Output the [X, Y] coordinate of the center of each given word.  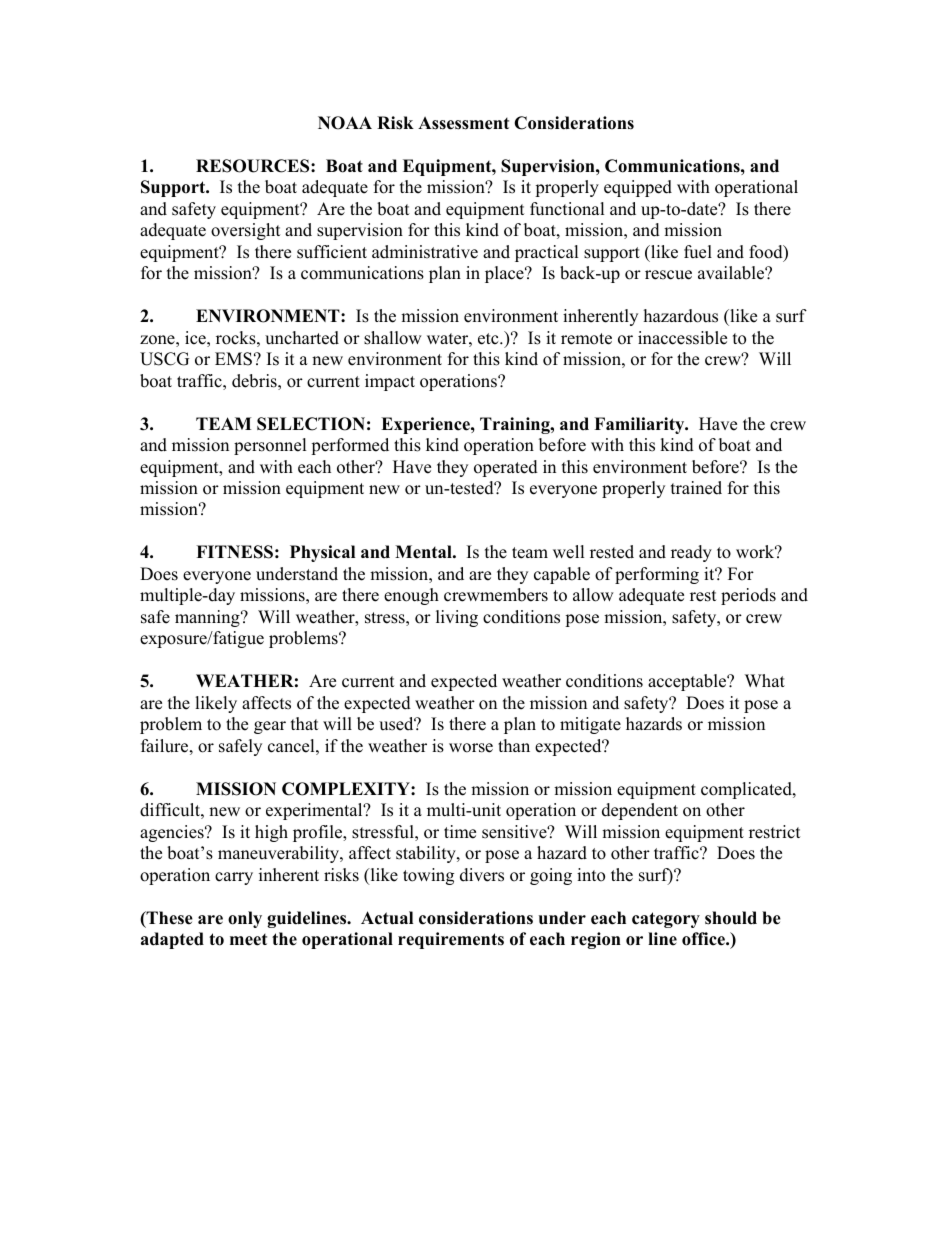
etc [489, 339]
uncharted [302, 338]
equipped [638, 188]
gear [270, 727]
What [765, 680]
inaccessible [682, 338]
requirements [451, 940]
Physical [322, 553]
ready [691, 553]
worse [471, 748]
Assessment [463, 123]
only [245, 919]
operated [506, 468]
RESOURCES [254, 166]
